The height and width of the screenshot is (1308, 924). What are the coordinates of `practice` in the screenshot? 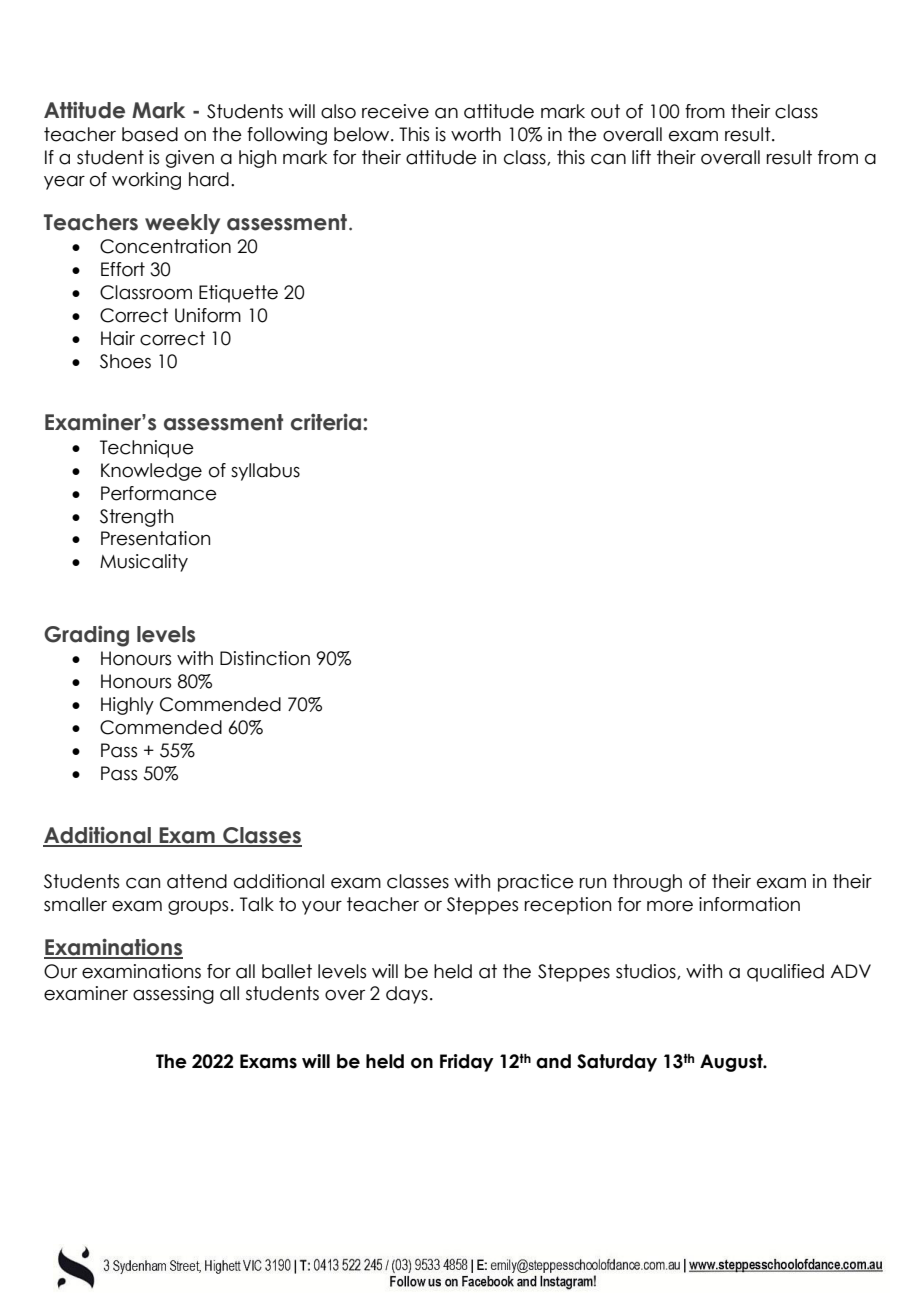 It's located at (536, 883).
